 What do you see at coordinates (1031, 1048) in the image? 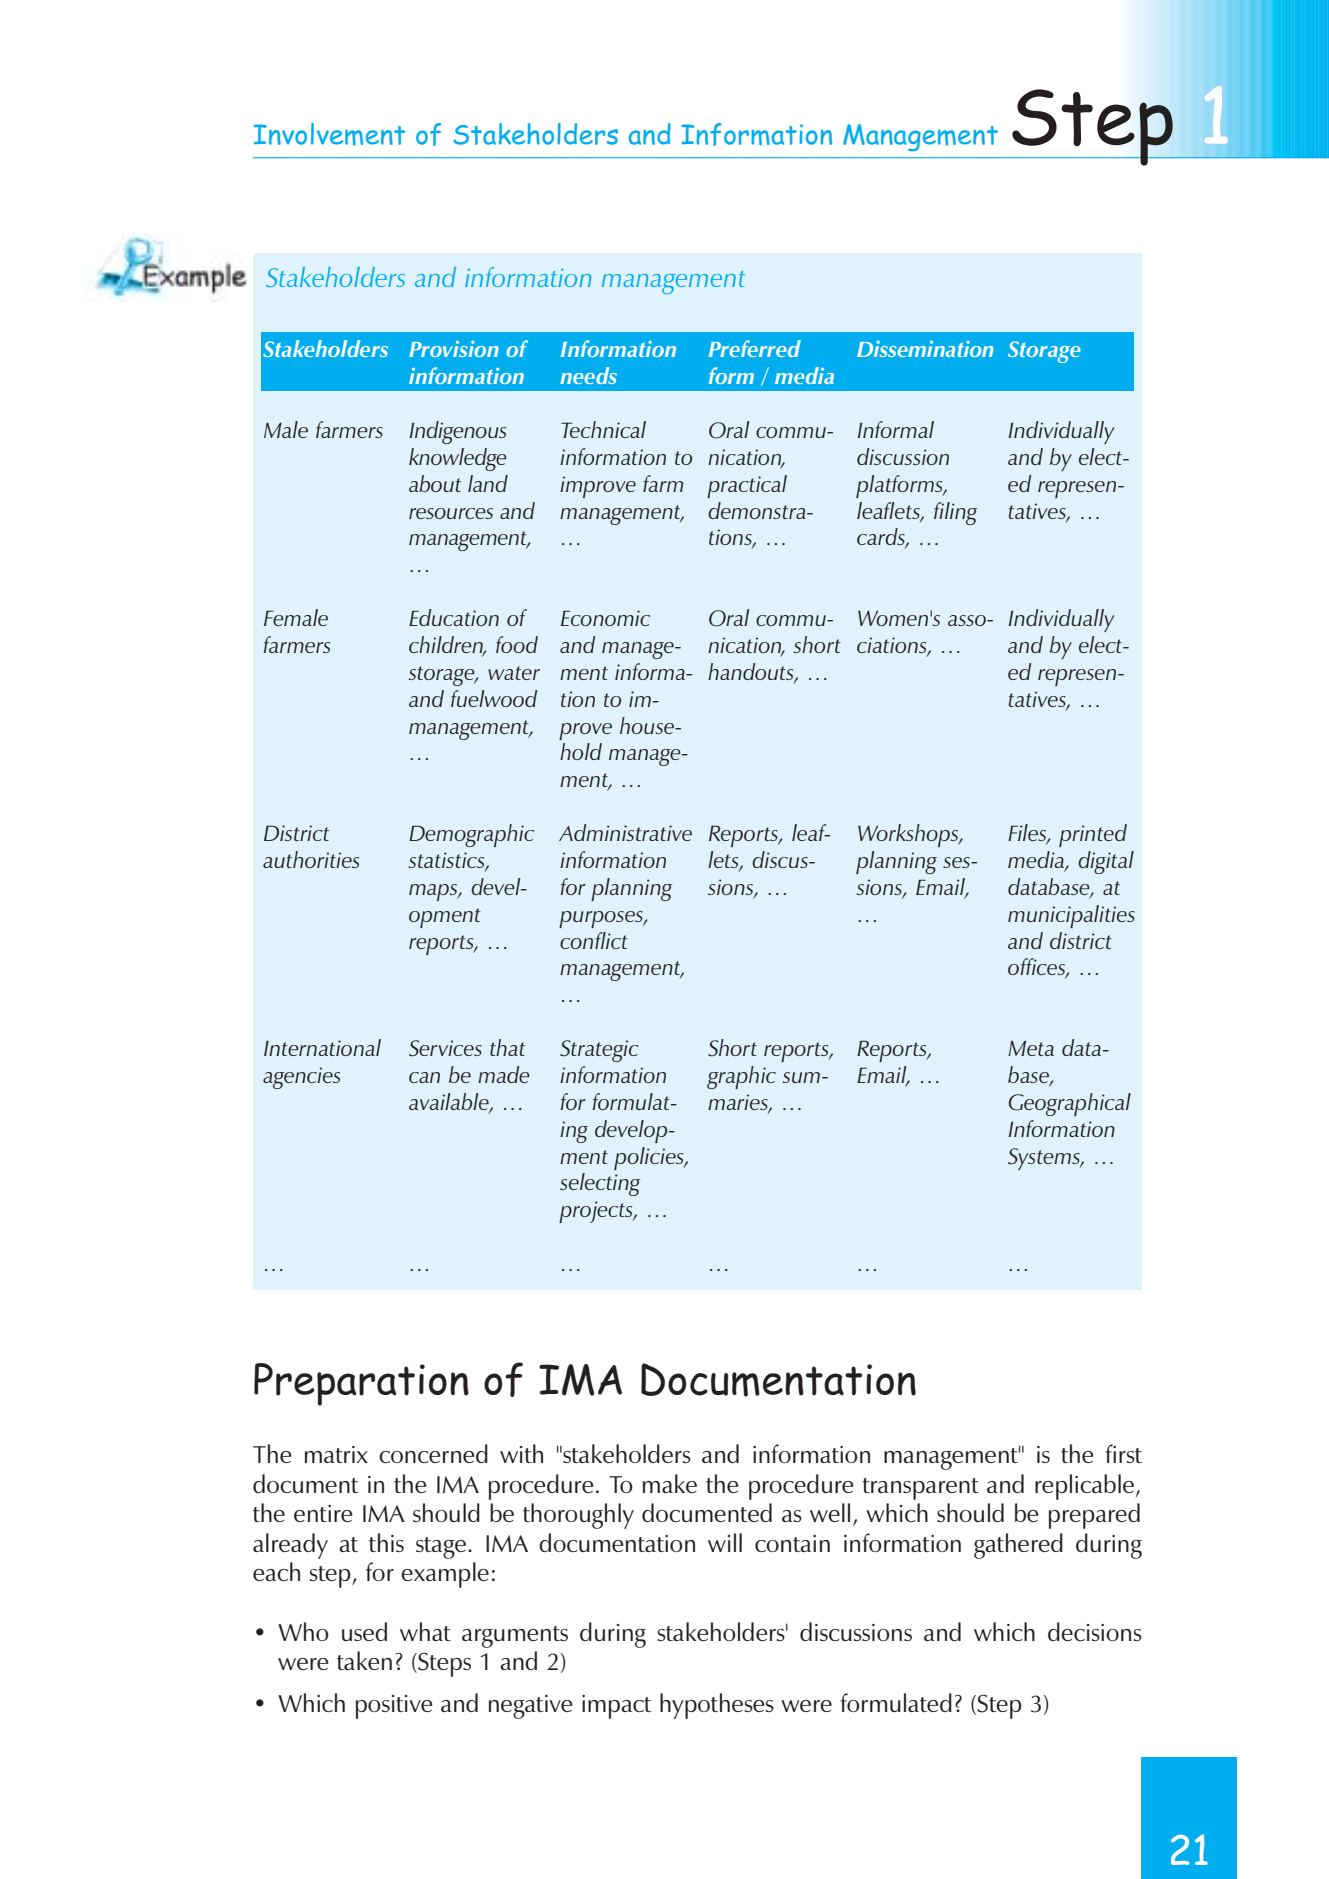
I see `Meta` at bounding box center [1031, 1048].
